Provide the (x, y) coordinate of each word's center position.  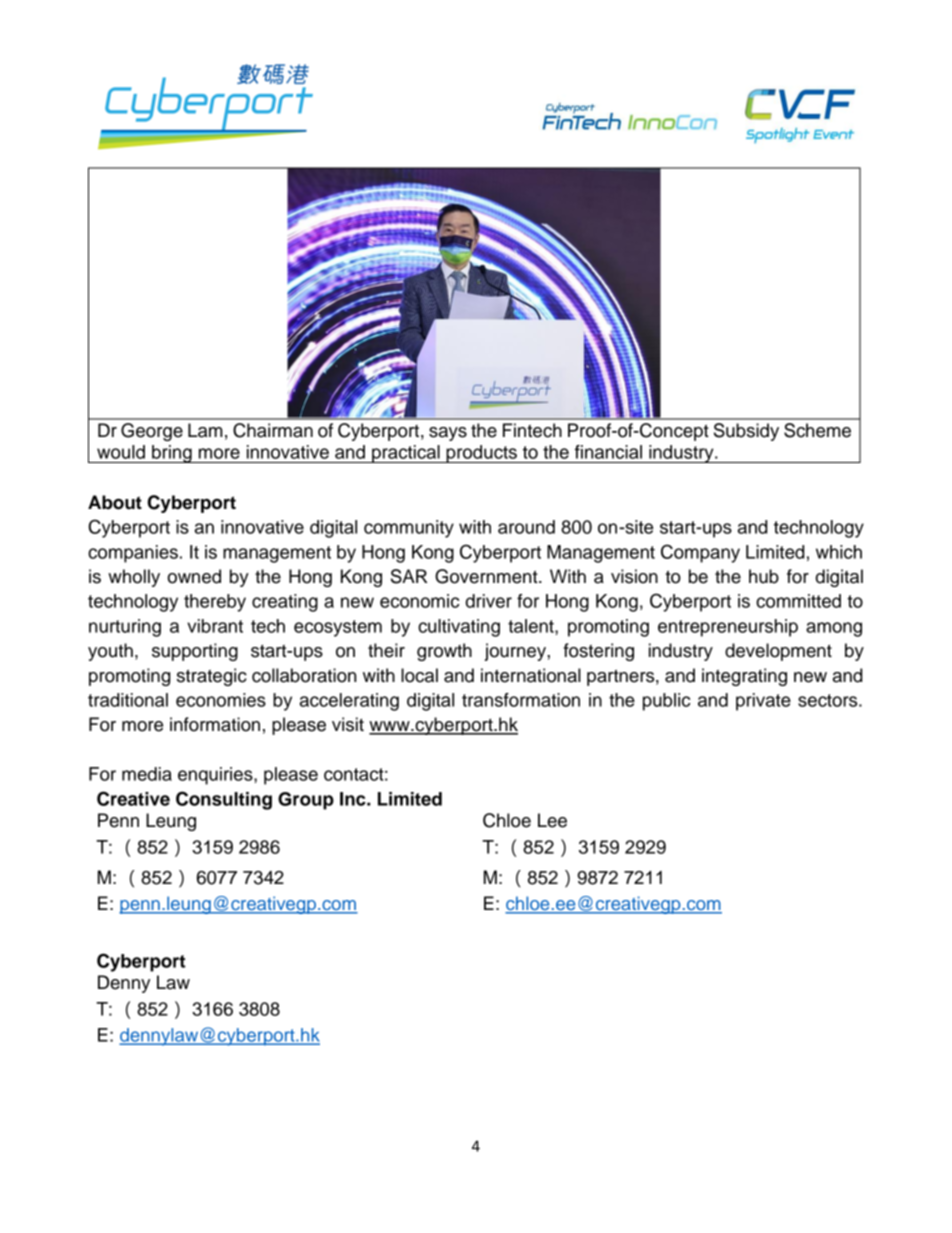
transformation (521, 700)
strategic (212, 677)
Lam (205, 430)
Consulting (224, 800)
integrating (744, 677)
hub (764, 576)
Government (487, 576)
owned (194, 576)
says (448, 434)
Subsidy (746, 432)
